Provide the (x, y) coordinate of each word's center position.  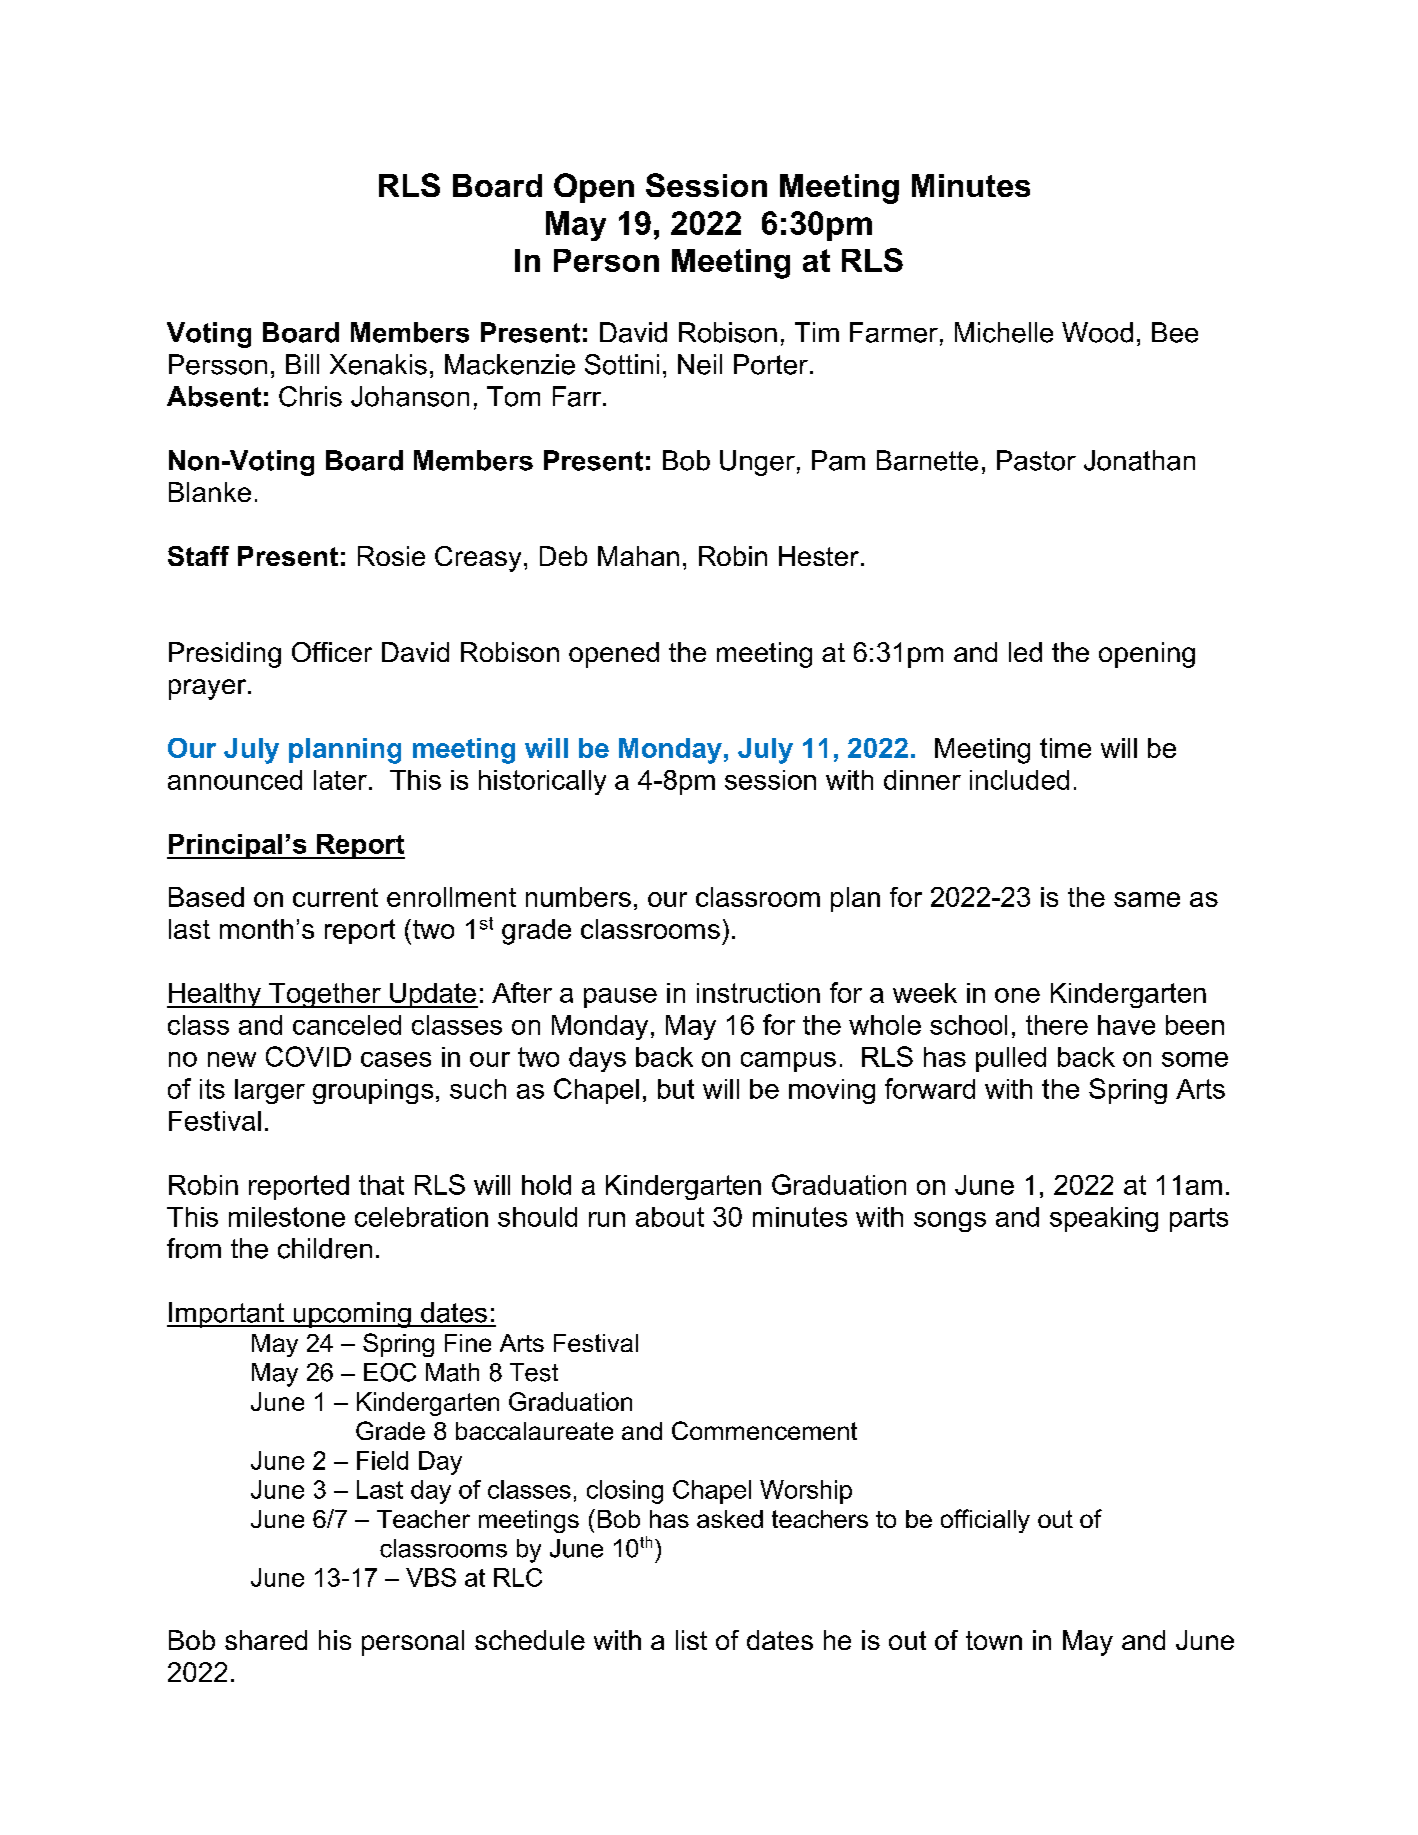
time (1065, 748)
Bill (302, 364)
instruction (758, 993)
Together (325, 995)
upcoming (352, 1315)
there (1057, 1025)
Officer (332, 652)
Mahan (638, 556)
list (691, 1640)
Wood (1097, 332)
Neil (700, 364)
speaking (1104, 1219)
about (670, 1217)
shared (266, 1640)
